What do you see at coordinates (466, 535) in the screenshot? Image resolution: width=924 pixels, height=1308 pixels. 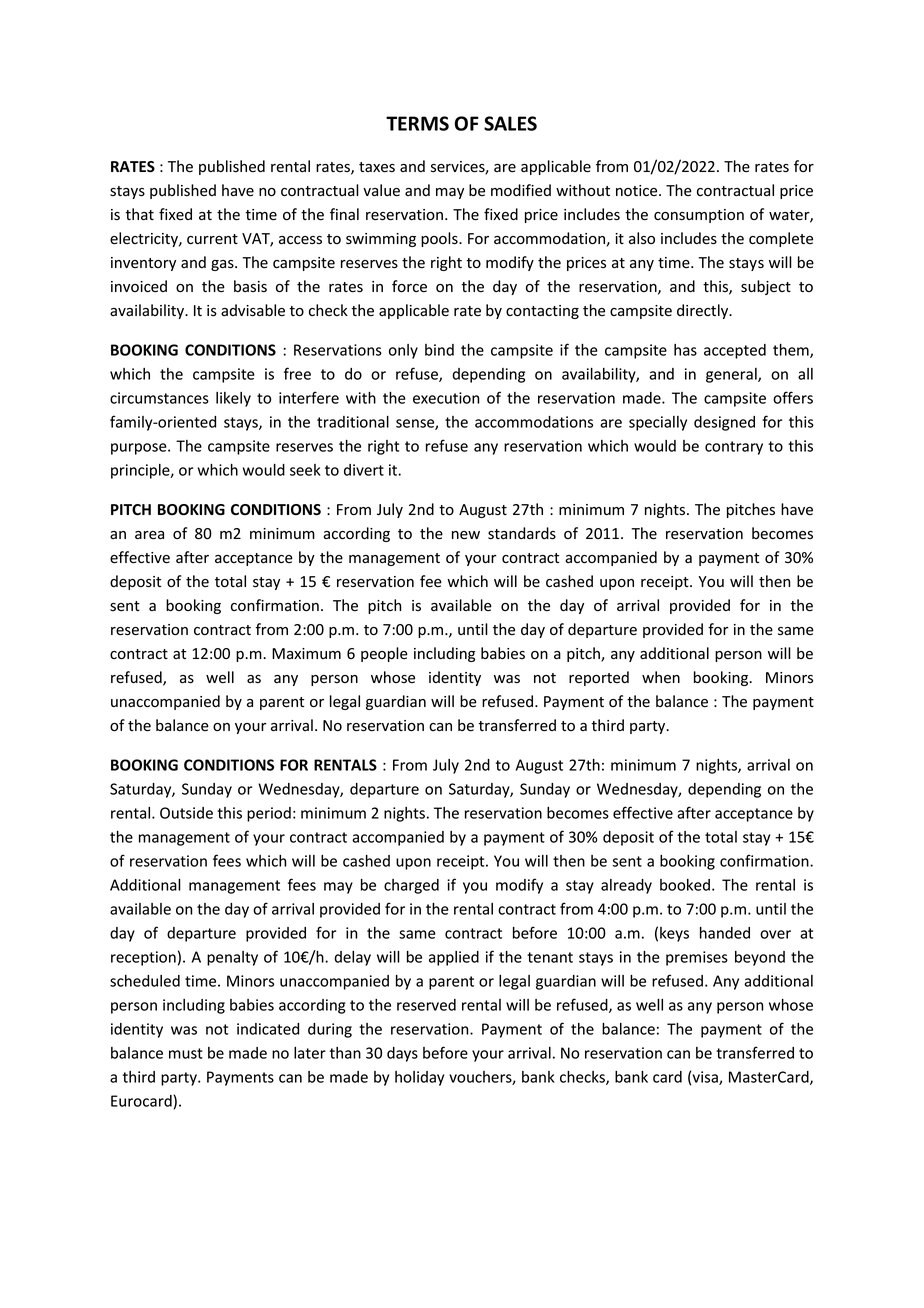 I see `new` at bounding box center [466, 535].
